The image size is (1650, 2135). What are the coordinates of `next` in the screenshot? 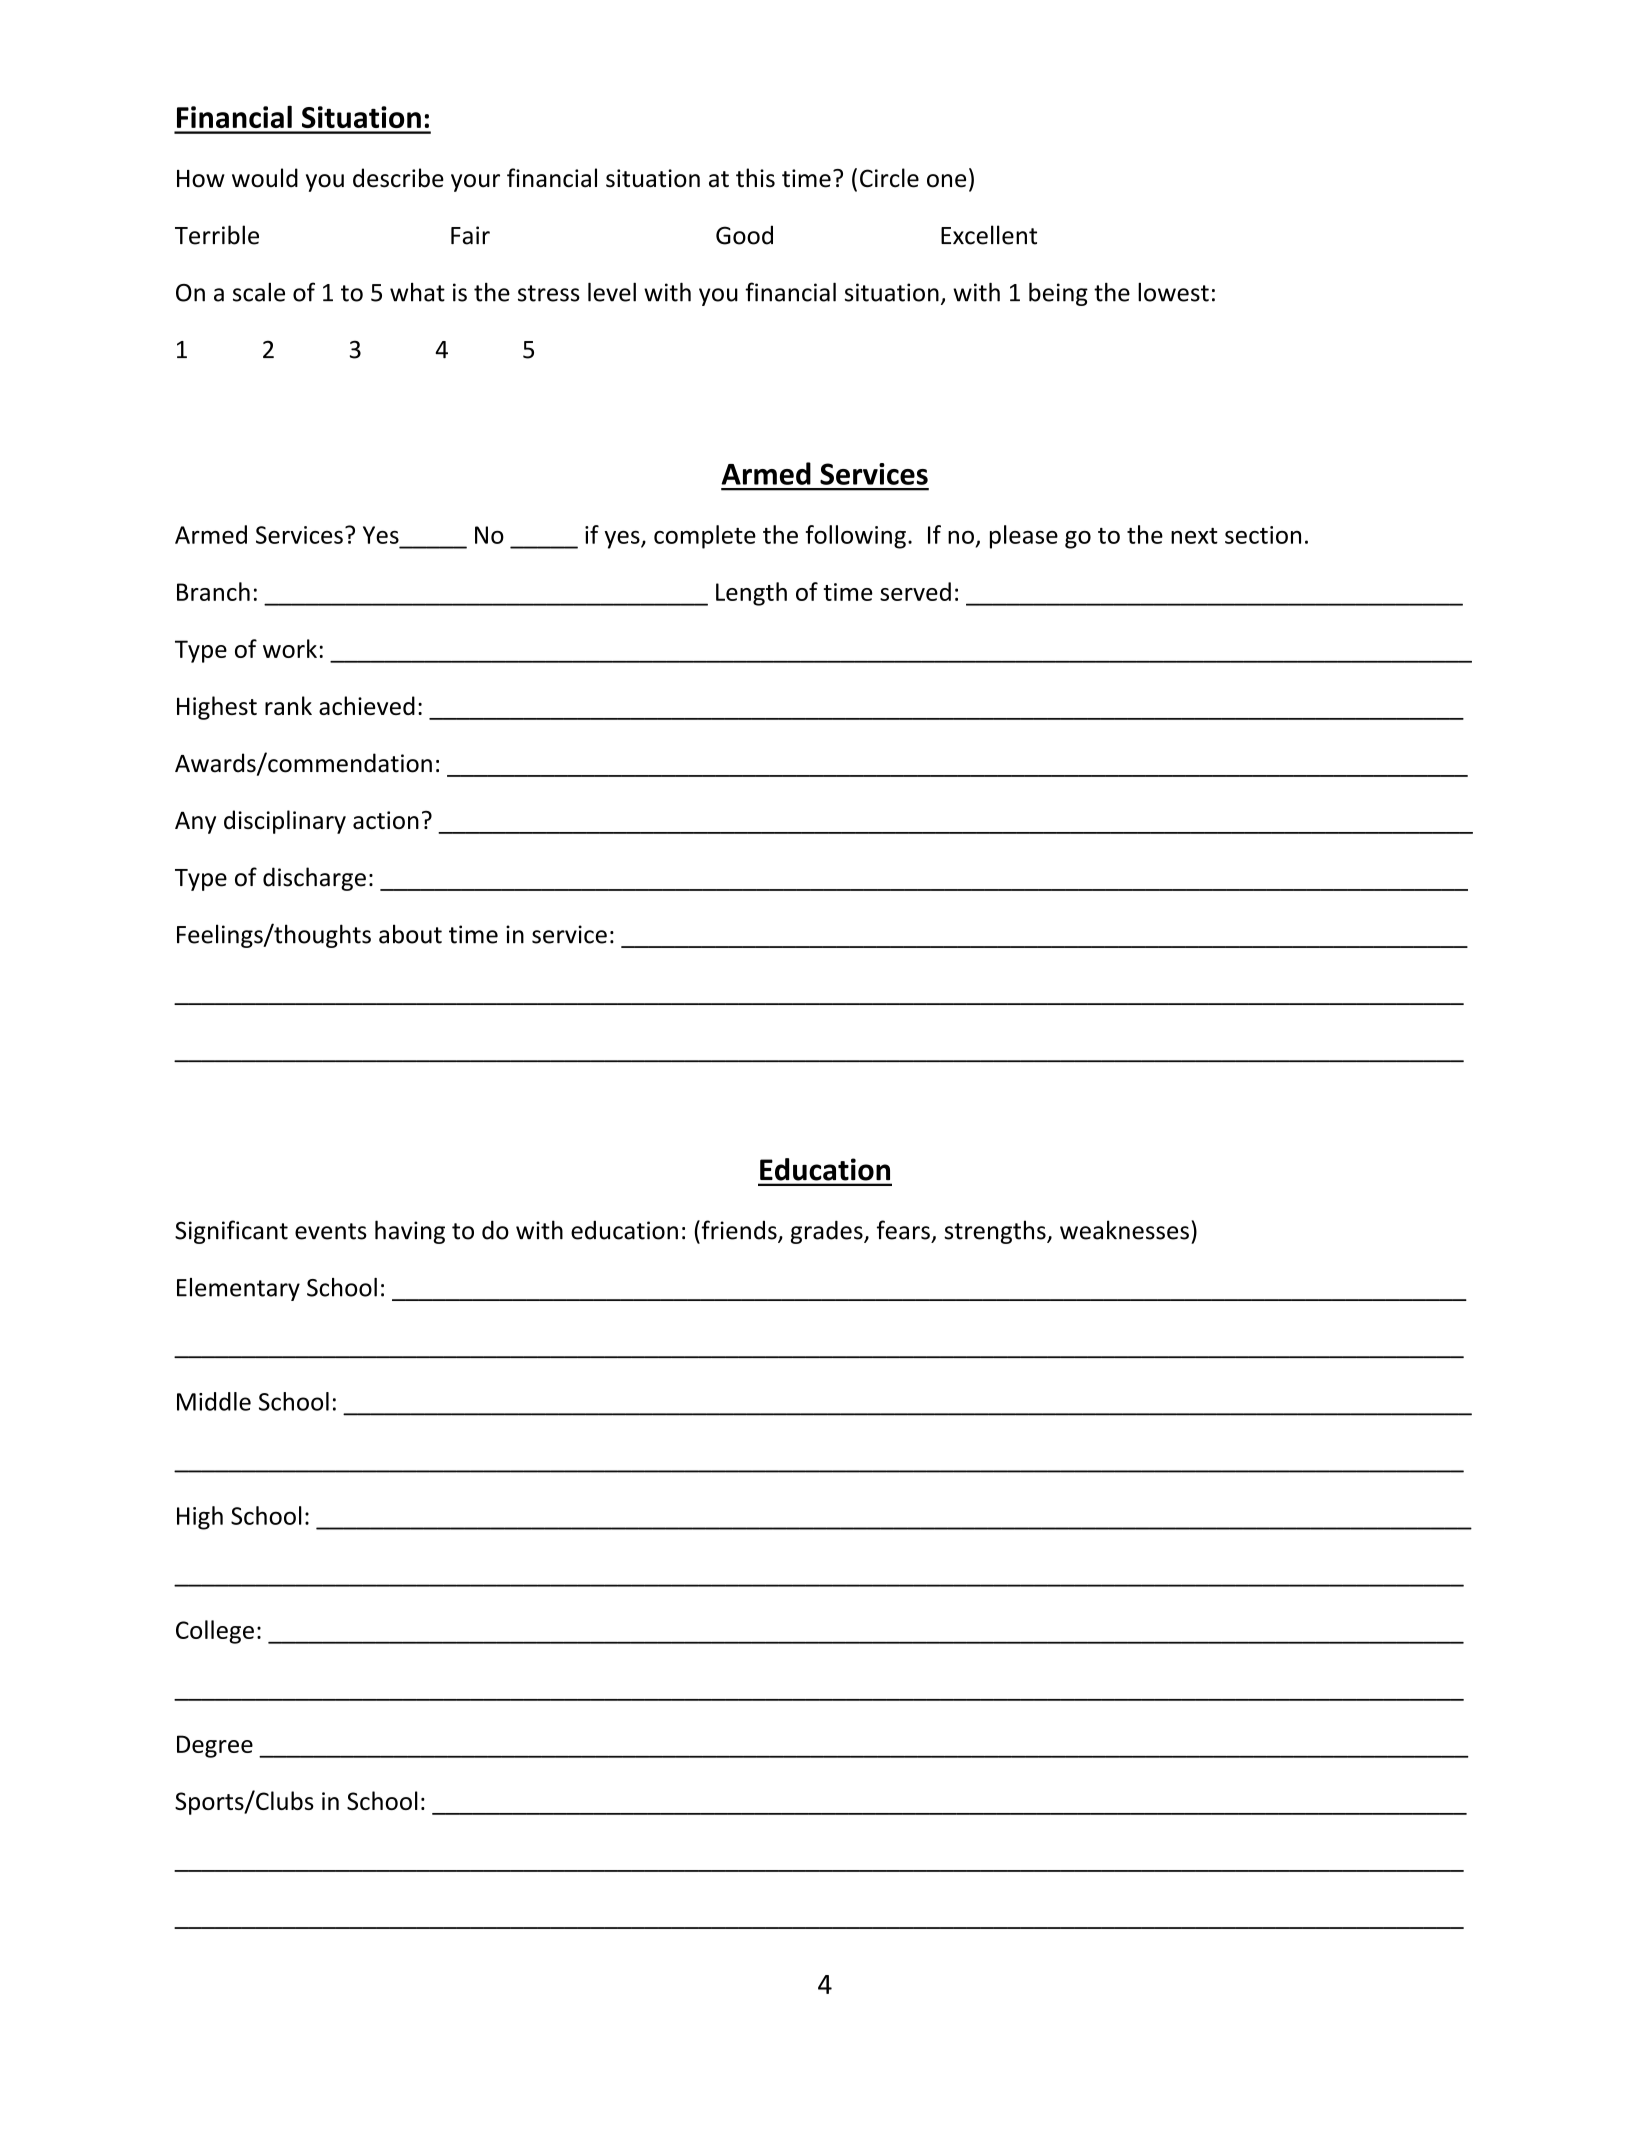 It's located at (1194, 536).
